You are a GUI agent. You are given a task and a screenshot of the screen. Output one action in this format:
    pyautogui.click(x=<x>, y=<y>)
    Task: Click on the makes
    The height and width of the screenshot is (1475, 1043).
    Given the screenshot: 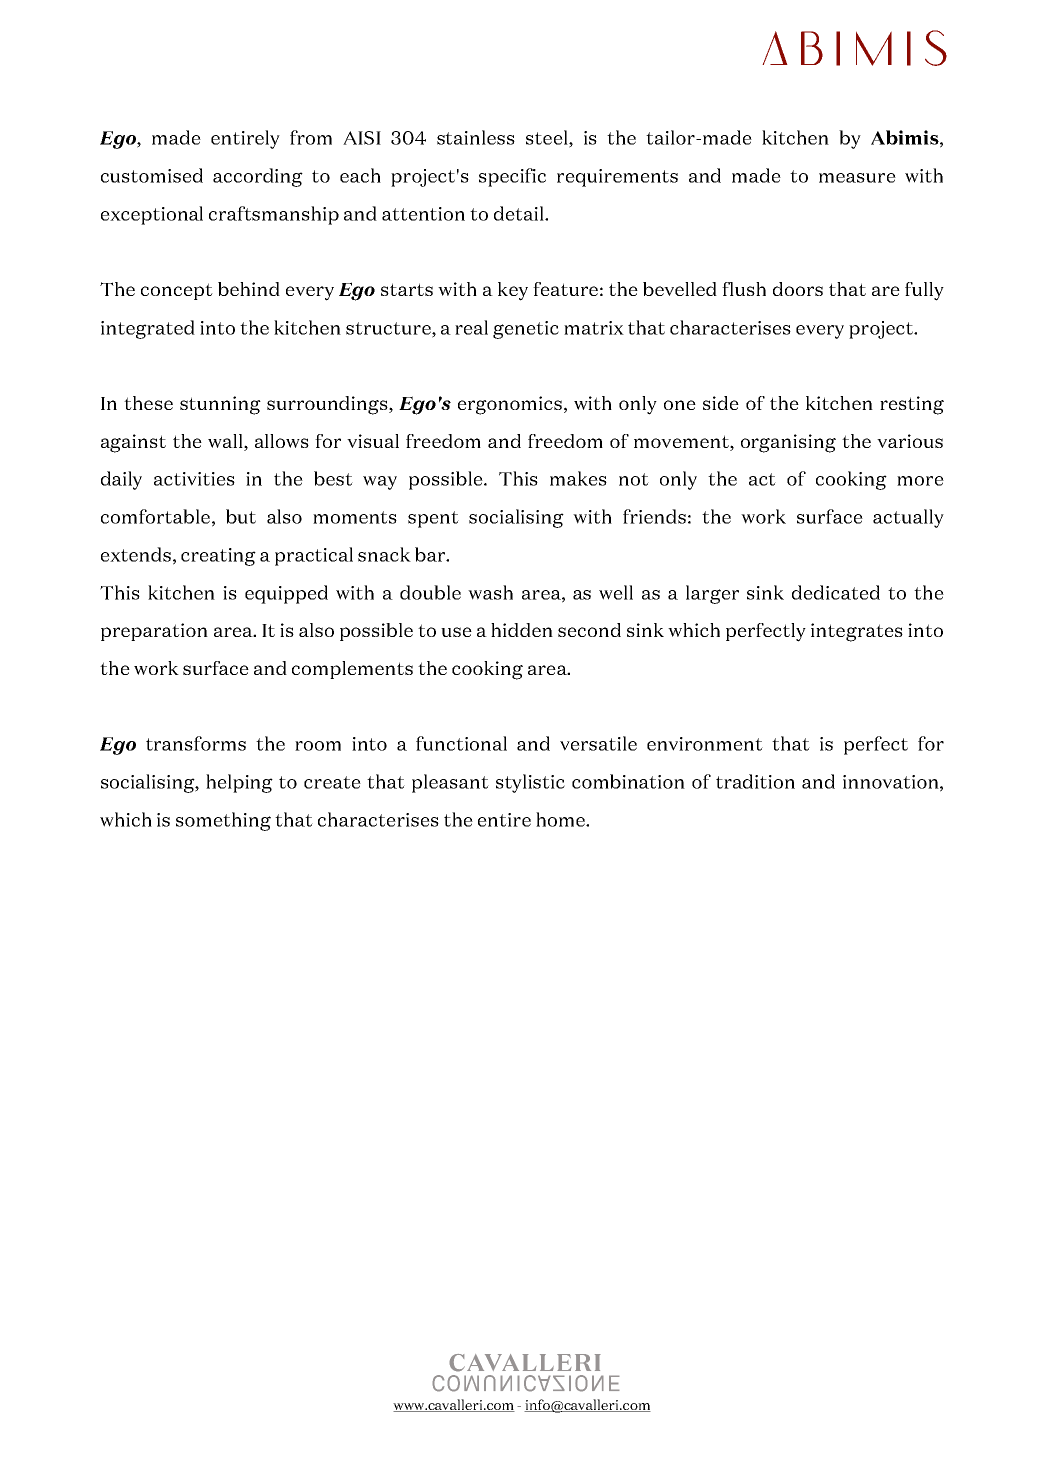 What is the action you would take?
    pyautogui.click(x=578, y=478)
